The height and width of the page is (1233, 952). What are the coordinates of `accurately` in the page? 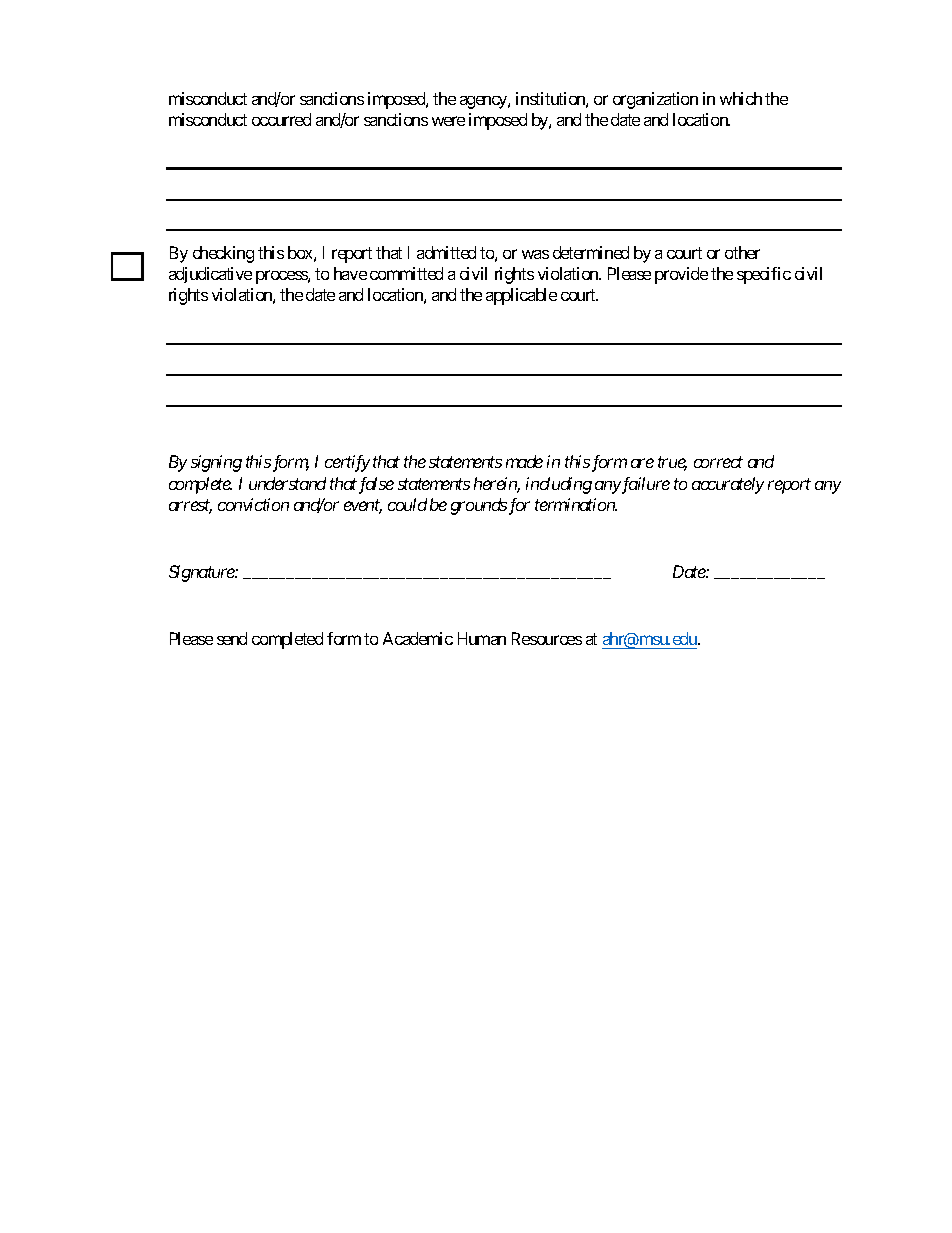 It's located at (728, 485).
